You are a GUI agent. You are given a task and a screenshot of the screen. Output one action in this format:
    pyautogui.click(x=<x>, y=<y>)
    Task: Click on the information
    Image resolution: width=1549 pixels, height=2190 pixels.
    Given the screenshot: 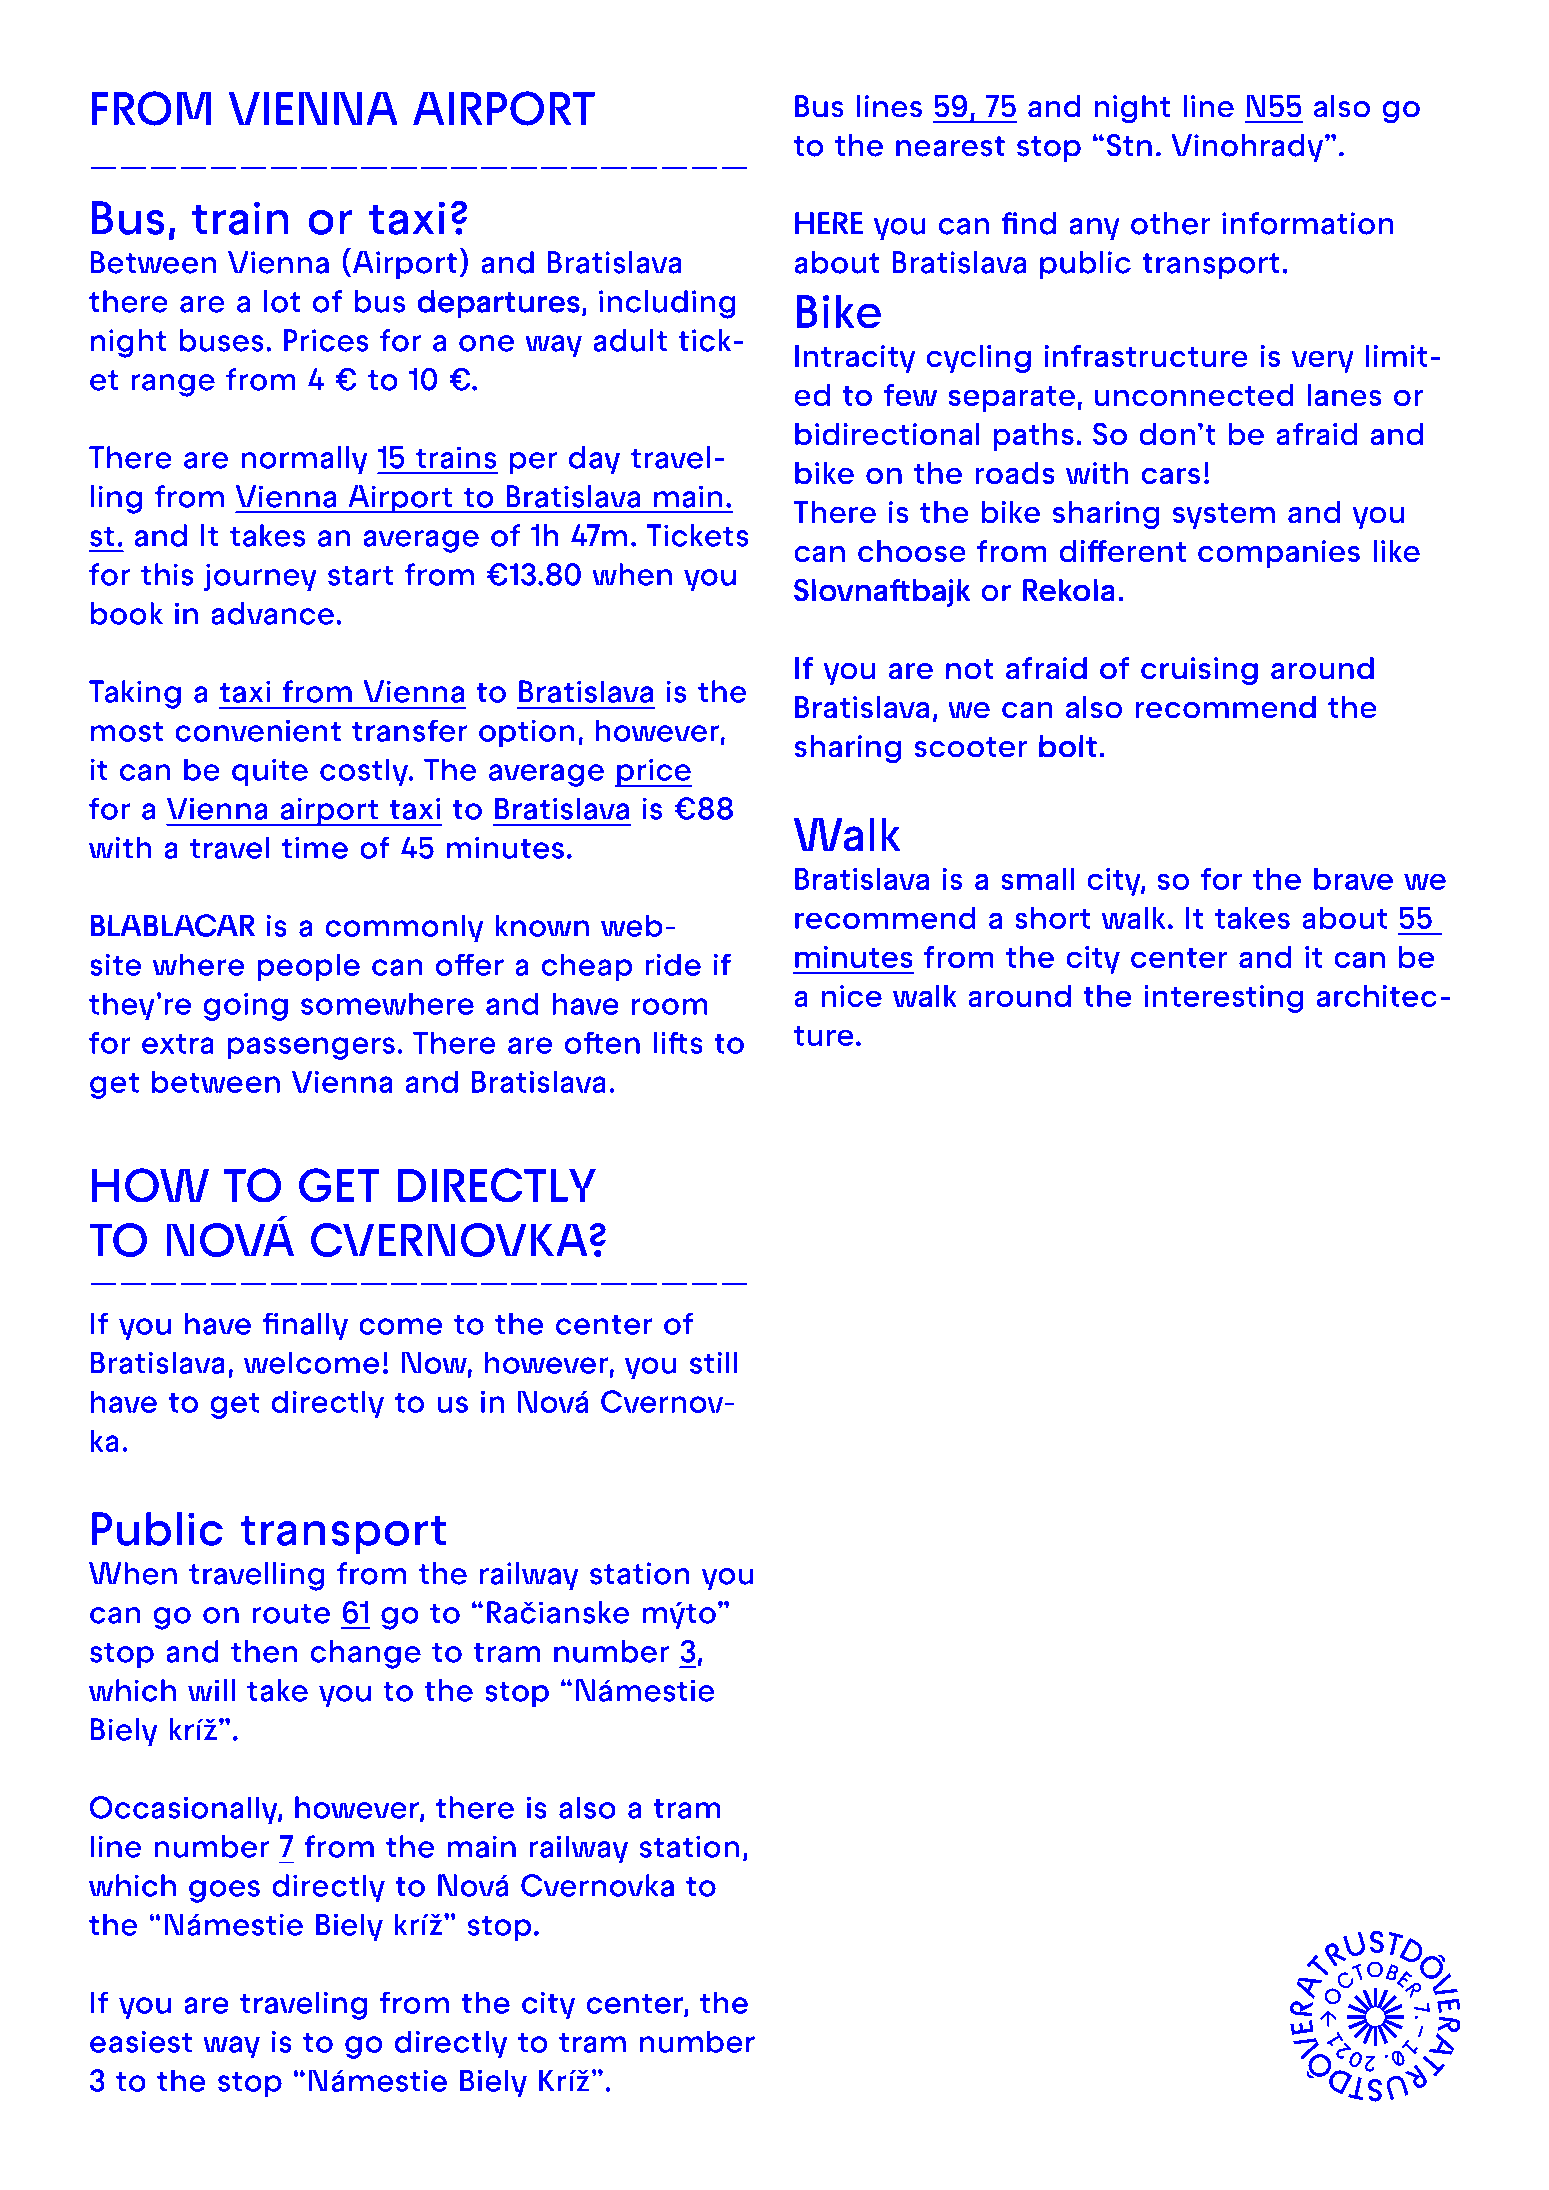 What is the action you would take?
    pyautogui.click(x=1308, y=223)
